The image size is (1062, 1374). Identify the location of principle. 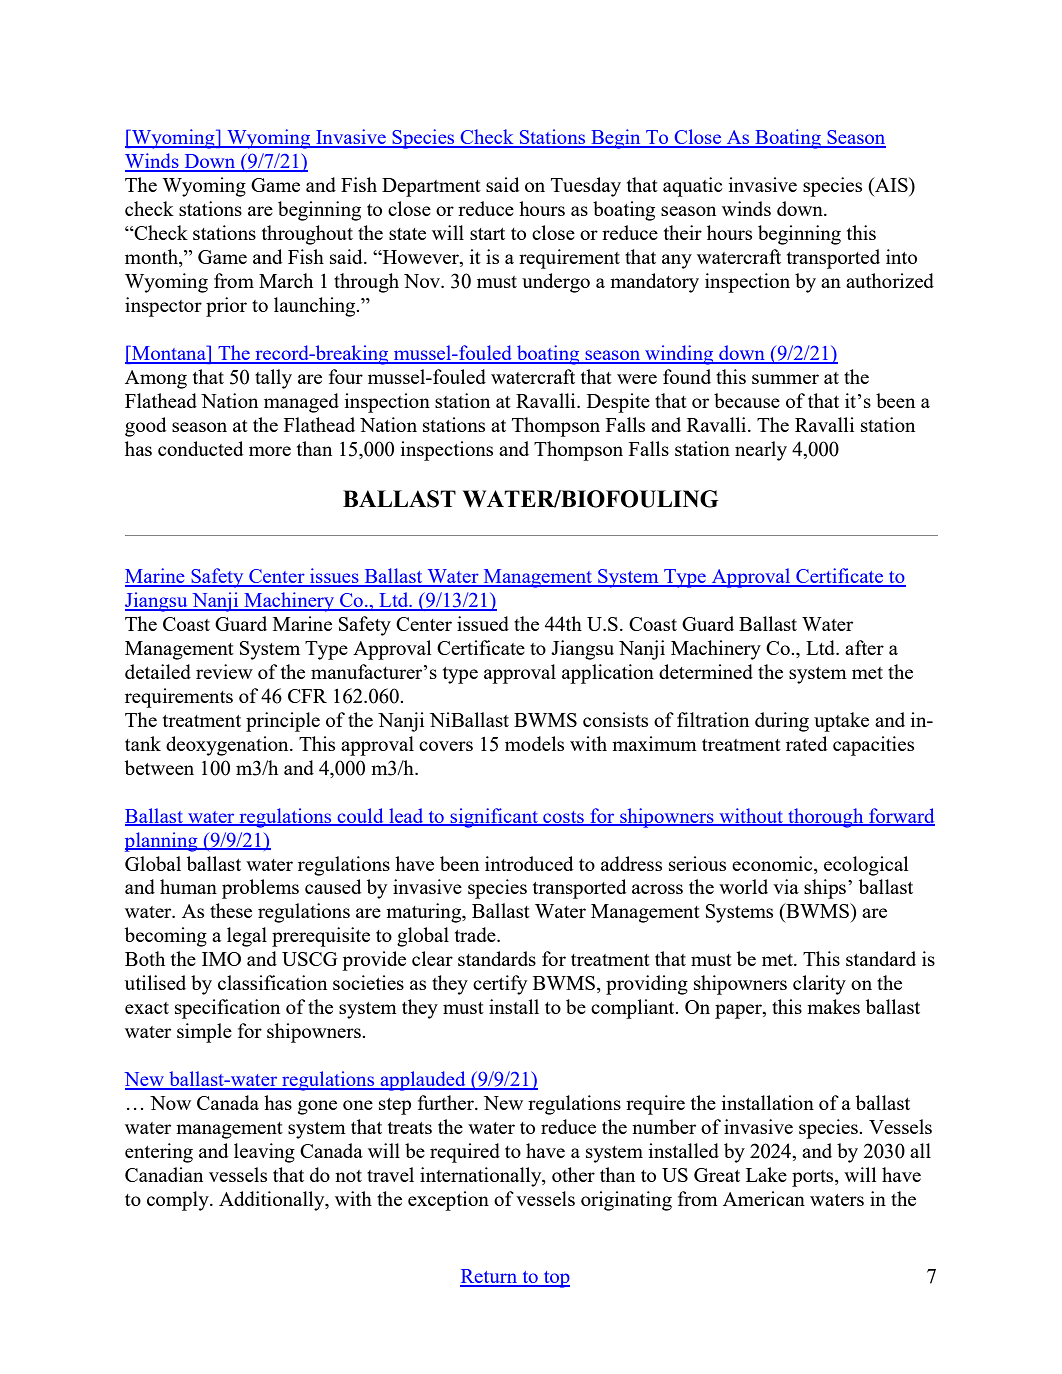
(283, 722).
